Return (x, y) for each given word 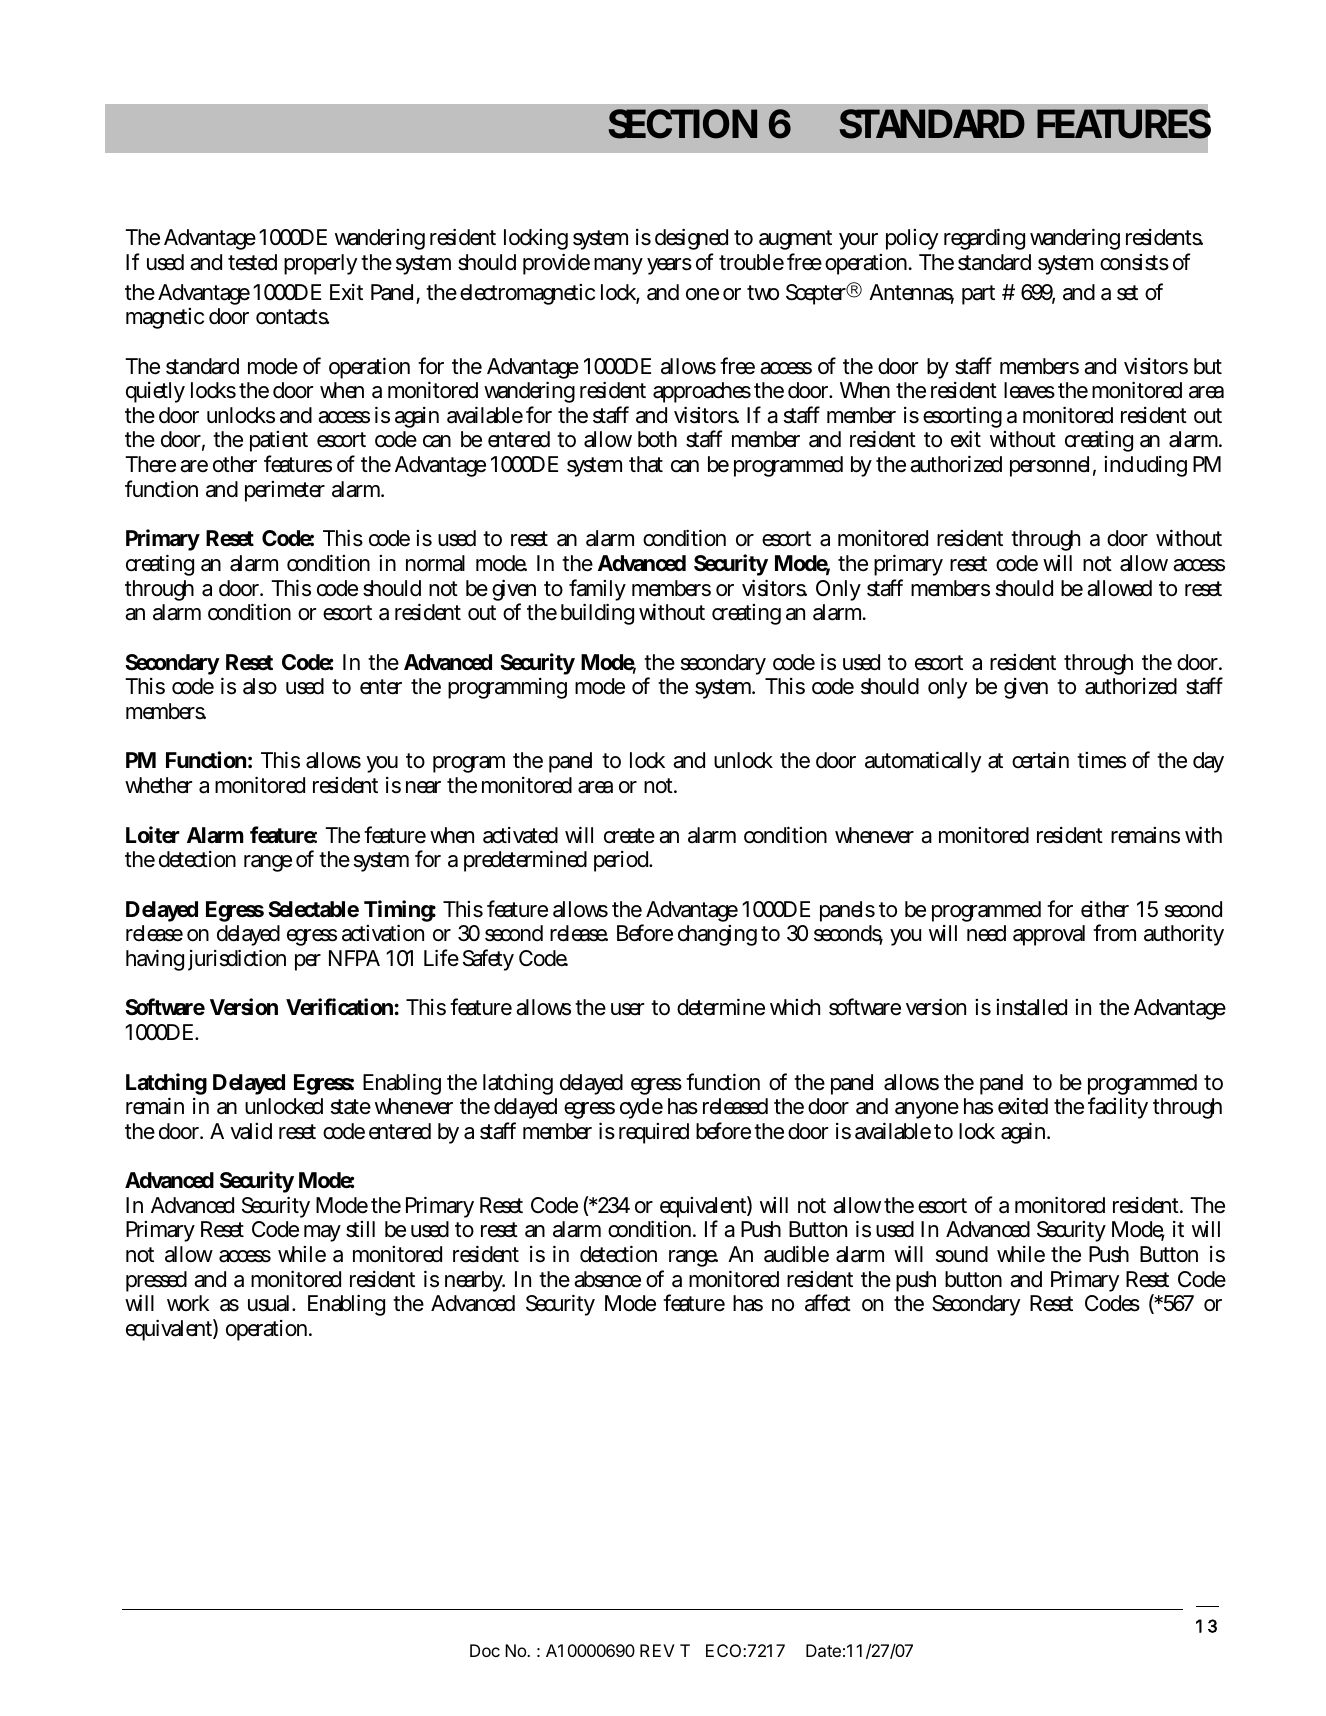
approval (1049, 935)
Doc (485, 1650)
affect (828, 1303)
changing (717, 935)
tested (252, 262)
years (669, 266)
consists (1134, 262)
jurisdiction (237, 960)
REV (657, 1650)
